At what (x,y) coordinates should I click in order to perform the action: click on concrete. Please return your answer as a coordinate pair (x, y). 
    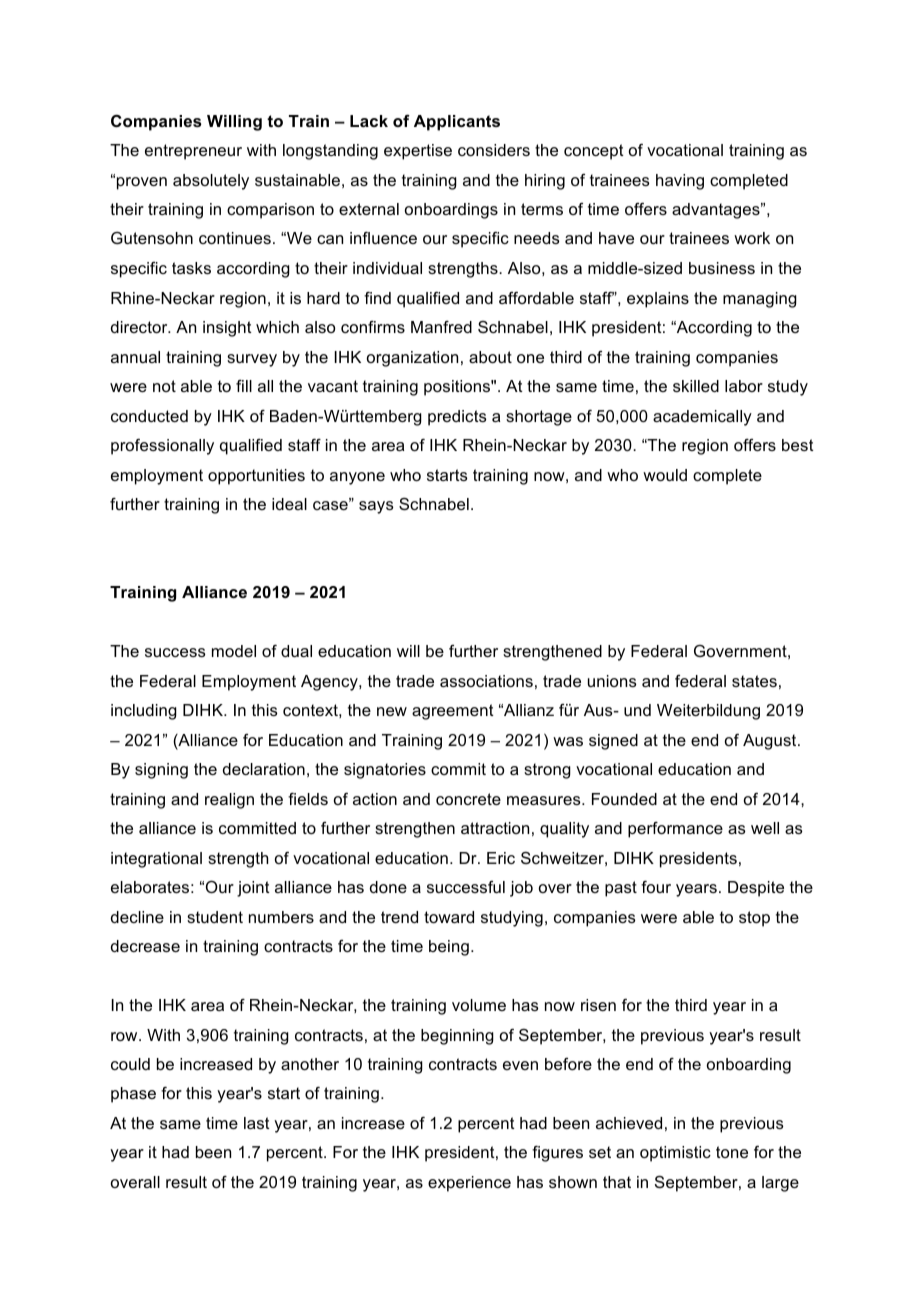
    Looking at the image, I should click on (468, 799).
